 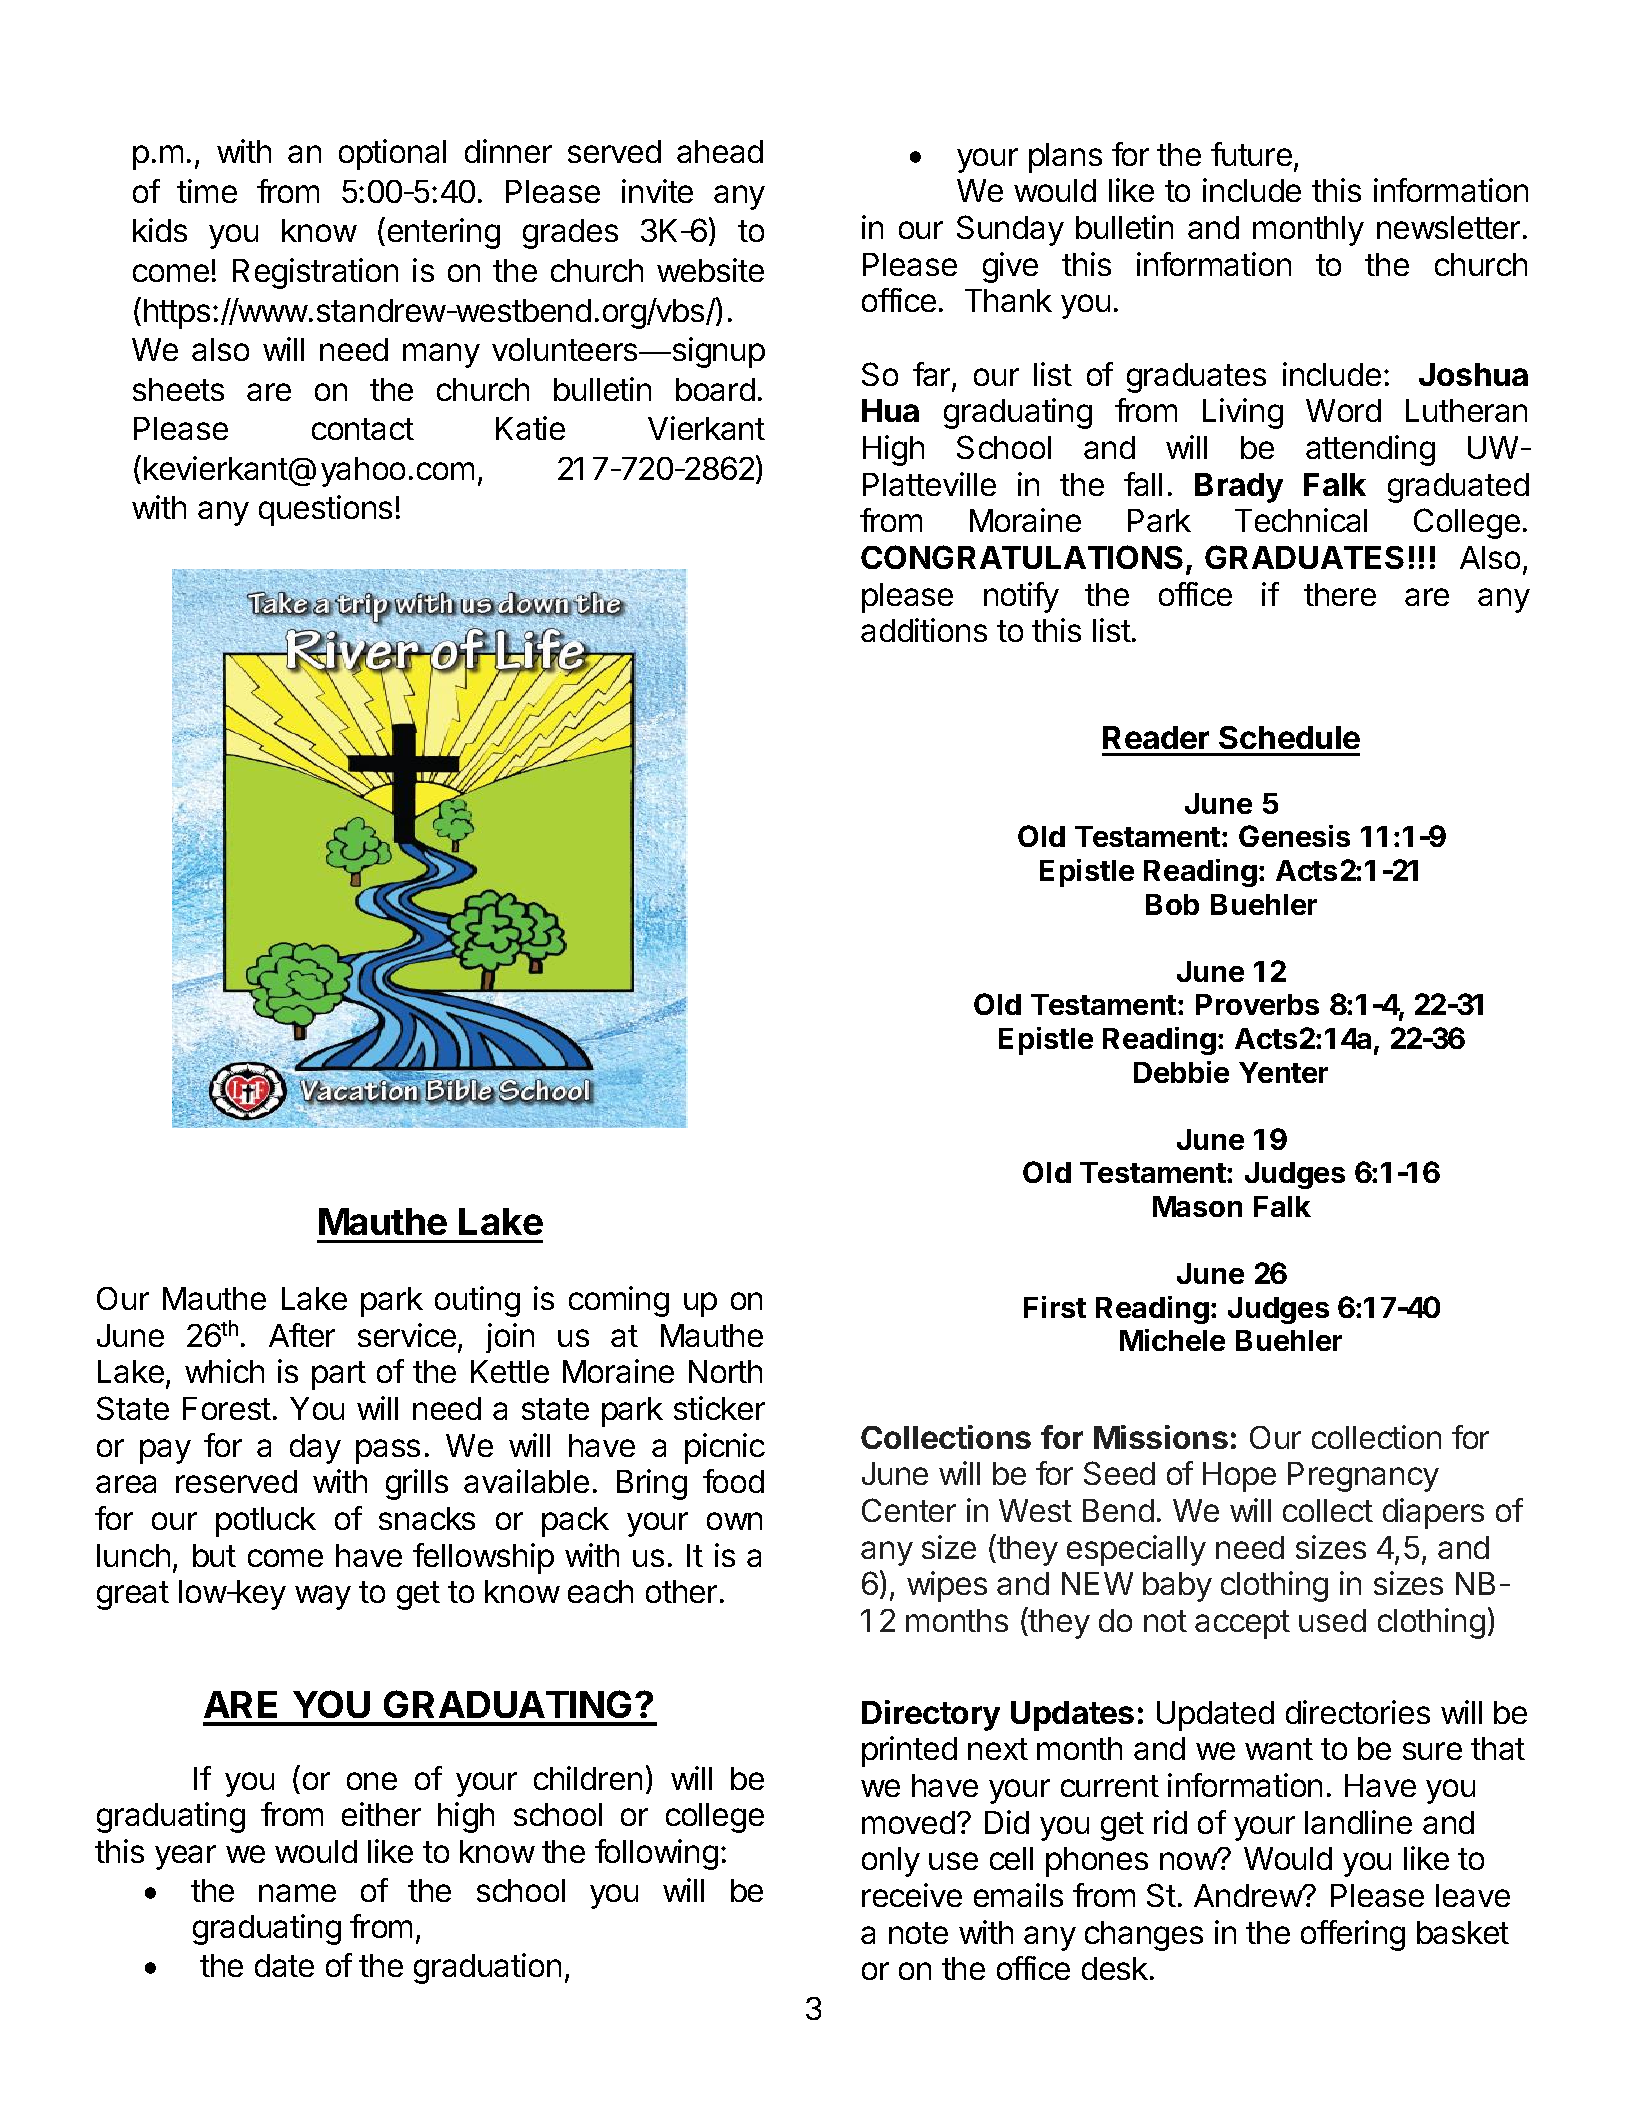 What do you see at coordinates (1353, 1935) in the page?
I see `offering` at bounding box center [1353, 1935].
